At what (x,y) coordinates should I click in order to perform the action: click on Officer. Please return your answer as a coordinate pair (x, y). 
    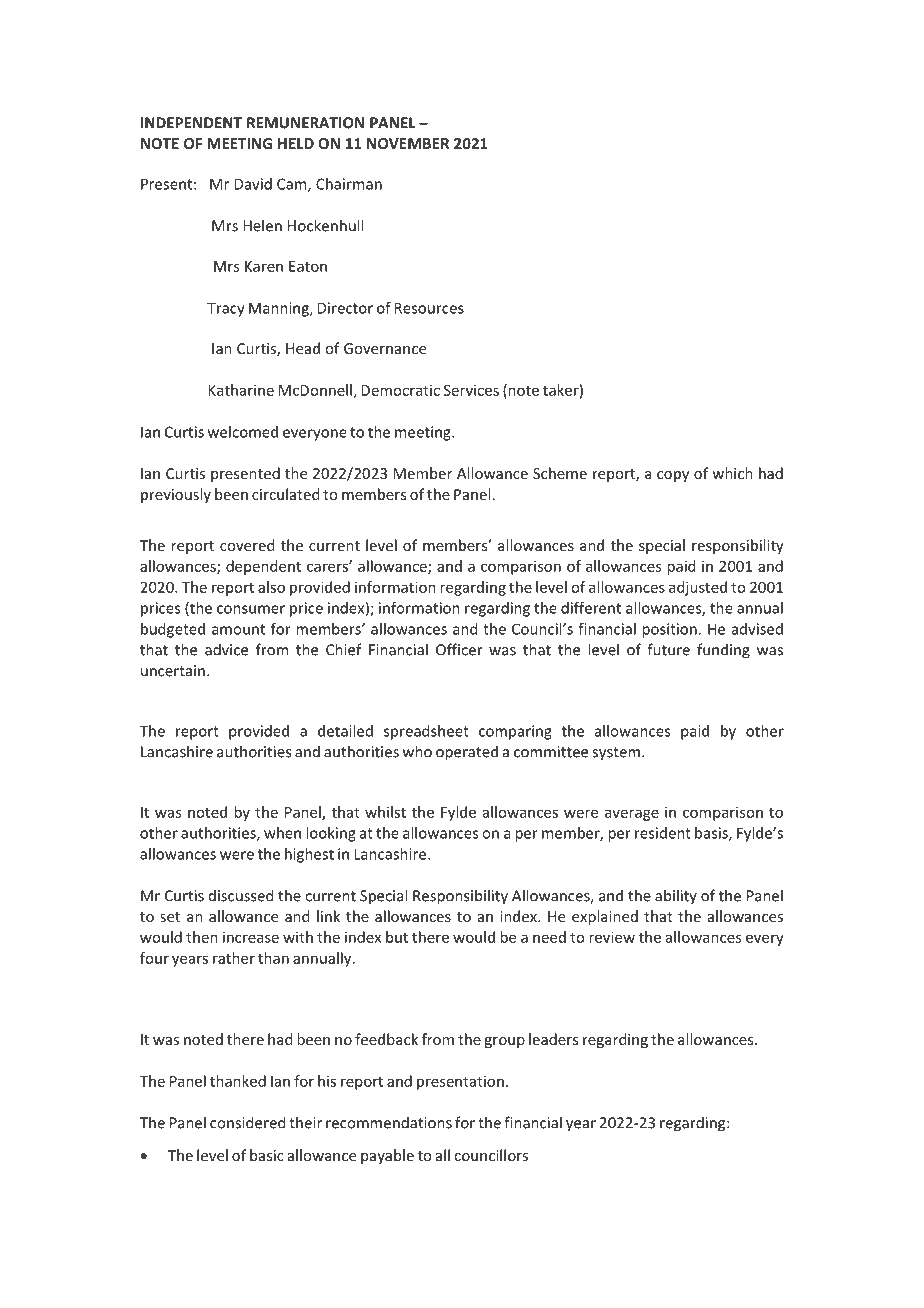
    Looking at the image, I should click on (459, 649).
